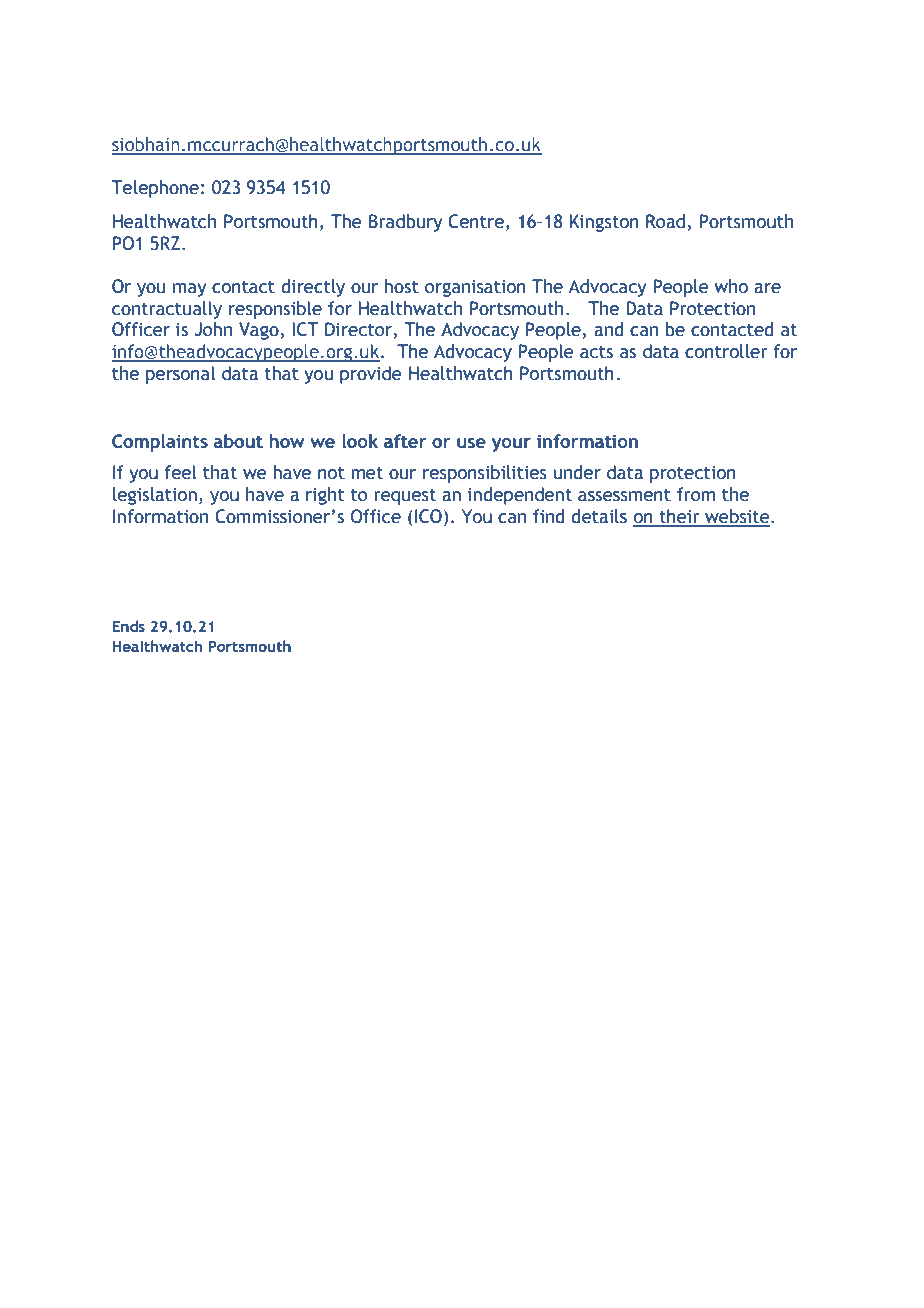 Image resolution: width=924 pixels, height=1308 pixels. What do you see at coordinates (128, 626) in the document?
I see `Ends` at bounding box center [128, 626].
